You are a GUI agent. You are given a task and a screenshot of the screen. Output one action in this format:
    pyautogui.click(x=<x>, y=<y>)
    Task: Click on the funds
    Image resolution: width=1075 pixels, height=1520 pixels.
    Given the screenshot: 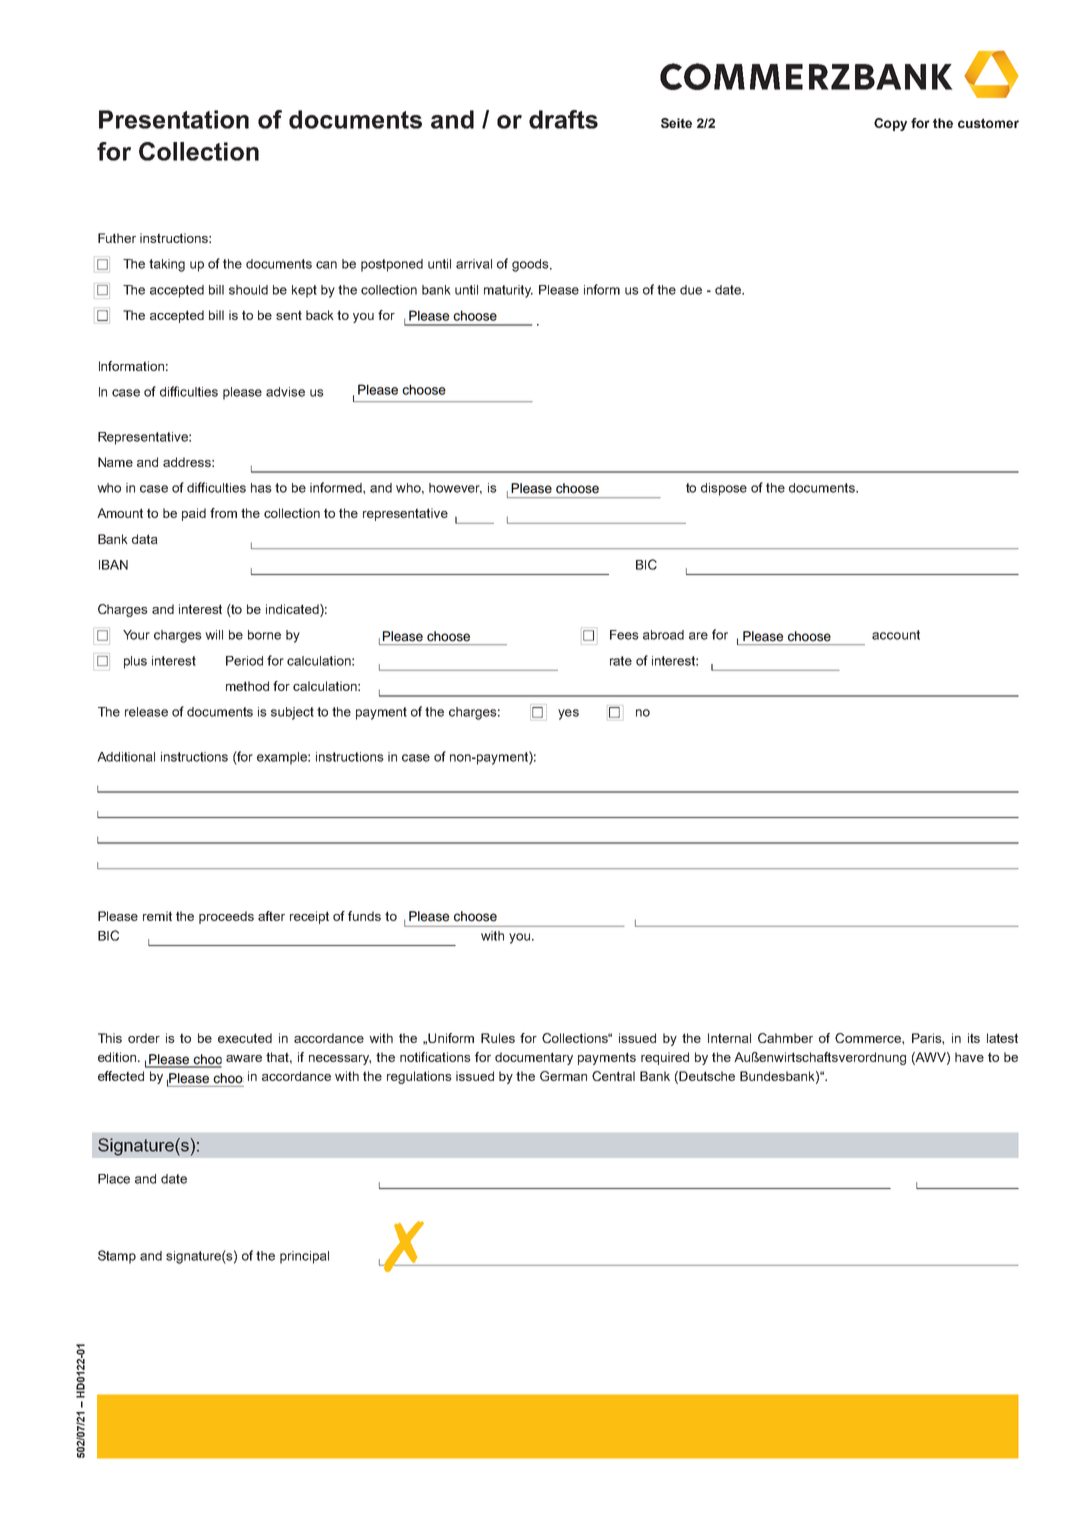 What is the action you would take?
    pyautogui.click(x=364, y=916)
